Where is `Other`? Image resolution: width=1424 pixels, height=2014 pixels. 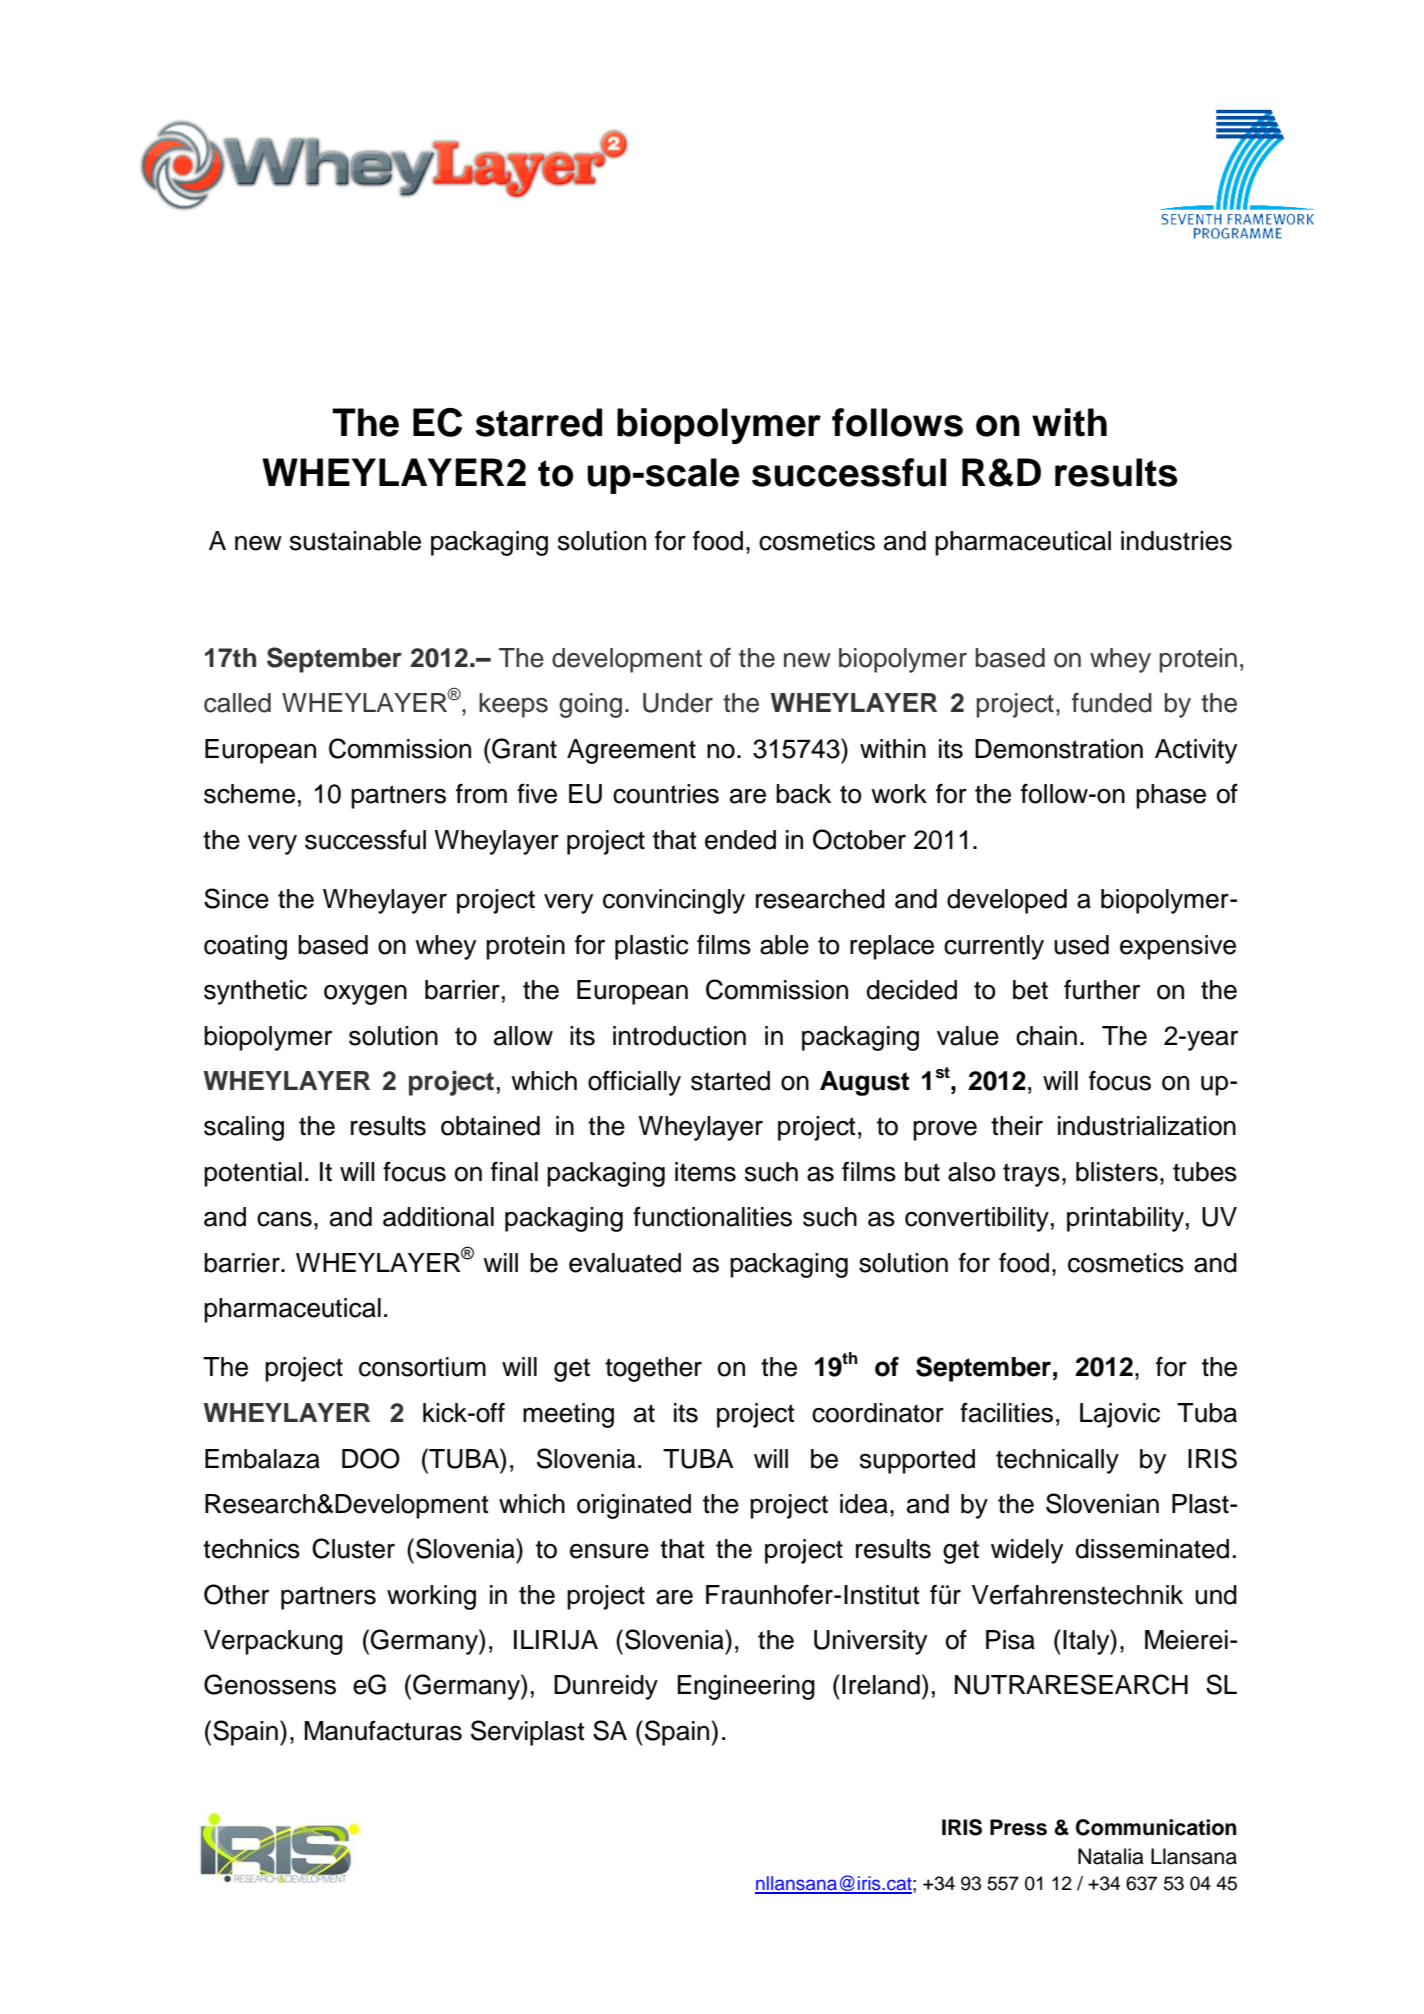
Other is located at coordinates (236, 1594).
